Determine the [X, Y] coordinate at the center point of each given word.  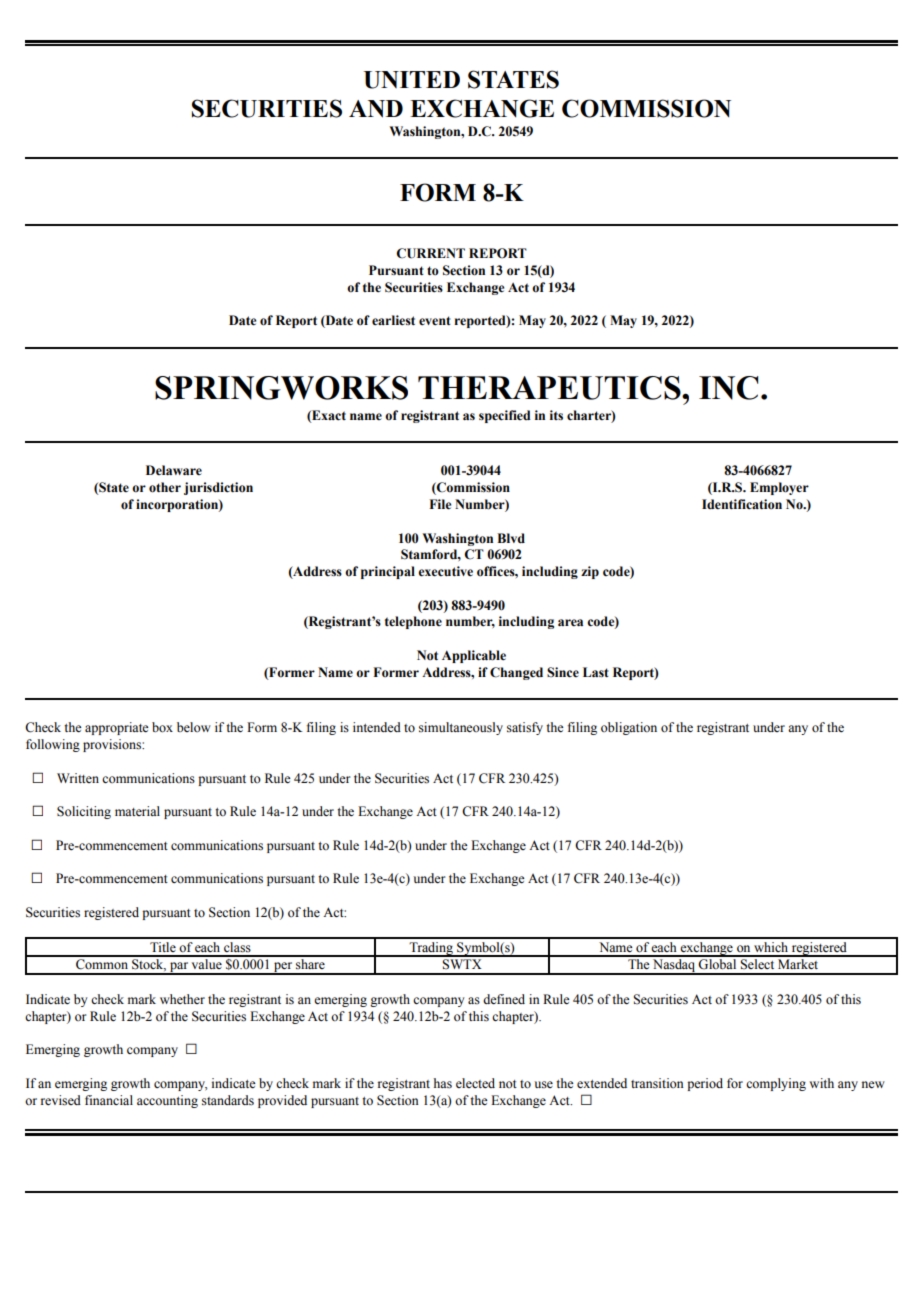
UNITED [412, 80]
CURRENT [430, 253]
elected [475, 1083]
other [165, 487]
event [435, 321]
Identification [742, 504]
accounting [167, 1101]
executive [445, 571]
